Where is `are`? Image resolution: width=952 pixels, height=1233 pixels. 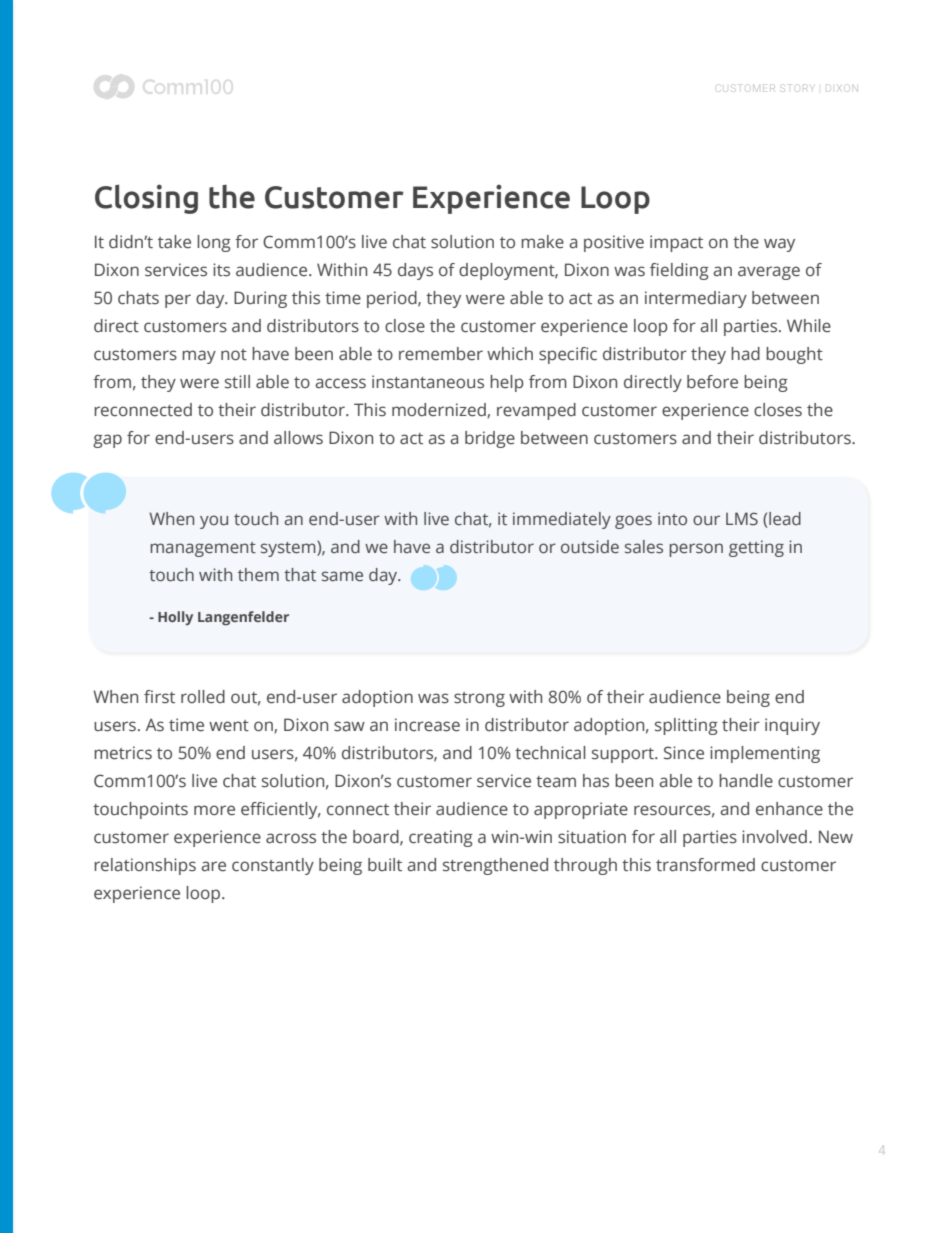 are is located at coordinates (213, 866).
